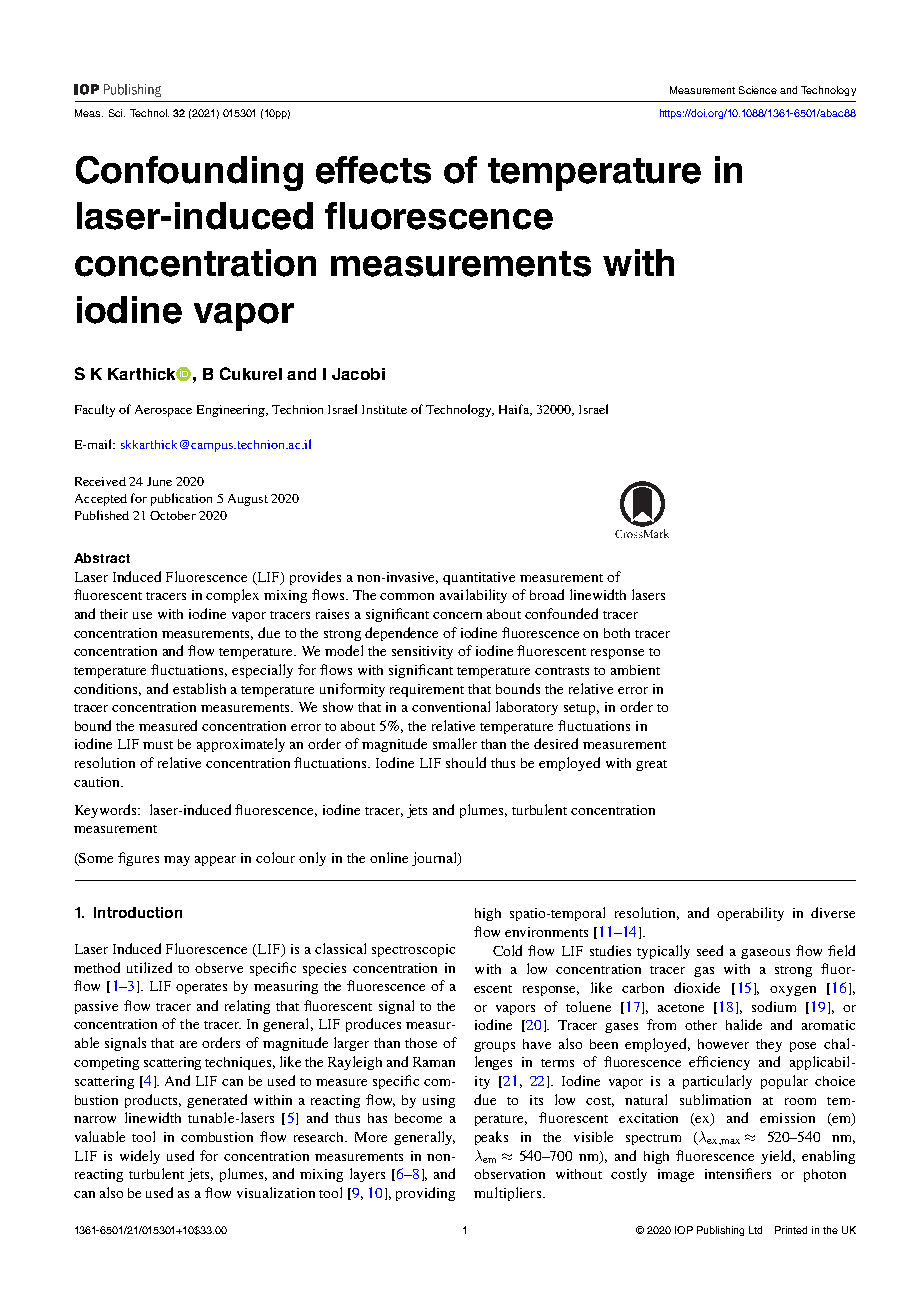 The image size is (924, 1308). What do you see at coordinates (201, 988) in the page?
I see `operates` at bounding box center [201, 988].
